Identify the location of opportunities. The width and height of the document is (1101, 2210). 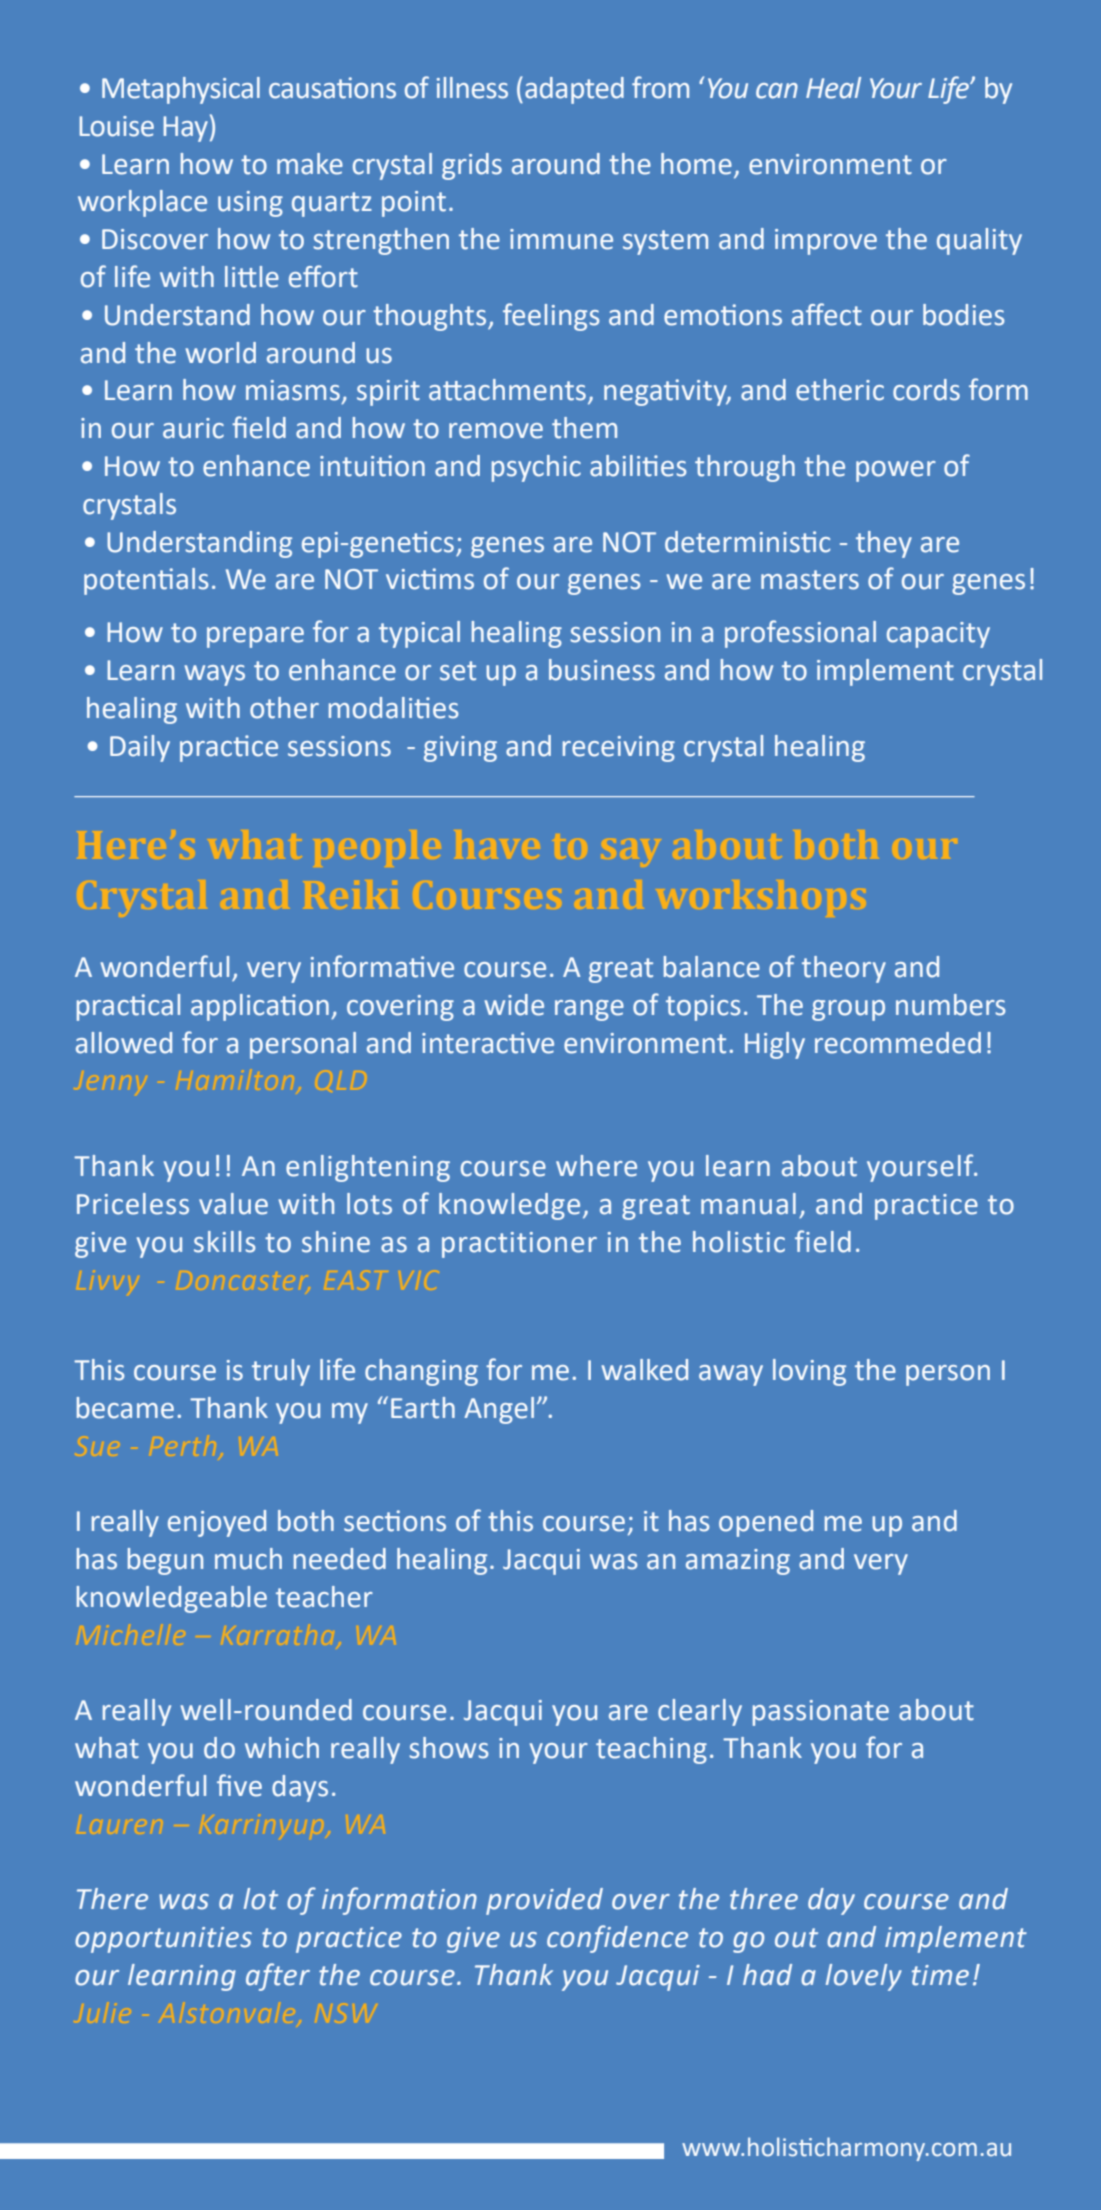
(163, 1940).
